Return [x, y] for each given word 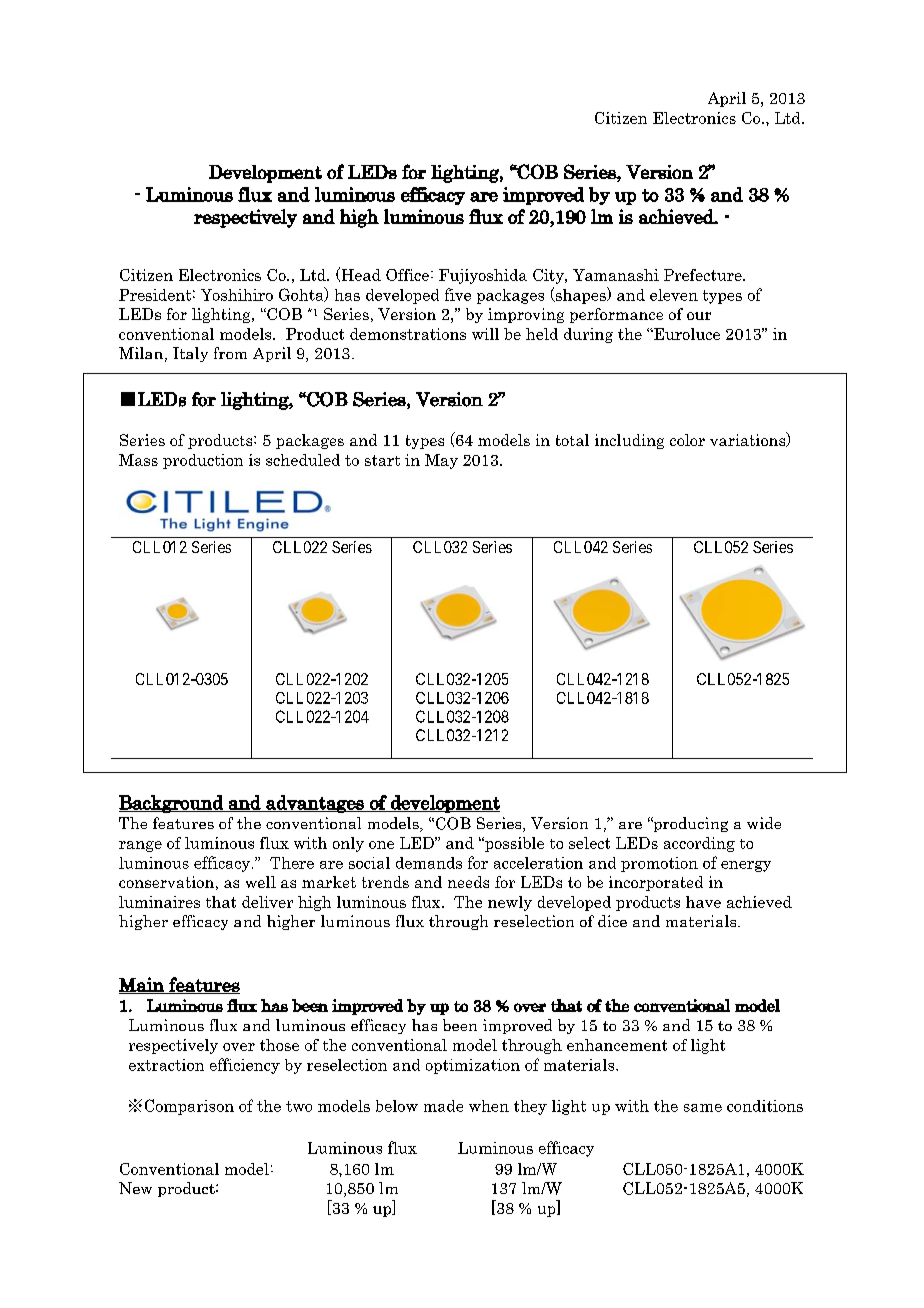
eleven [674, 295]
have [703, 902]
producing [689, 824]
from [230, 353]
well [261, 882]
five [458, 294]
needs [468, 882]
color [687, 440]
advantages [315, 804]
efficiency [245, 1066]
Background [172, 804]
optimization [473, 1066]
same [703, 1108]
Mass [138, 460]
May [441, 461]
